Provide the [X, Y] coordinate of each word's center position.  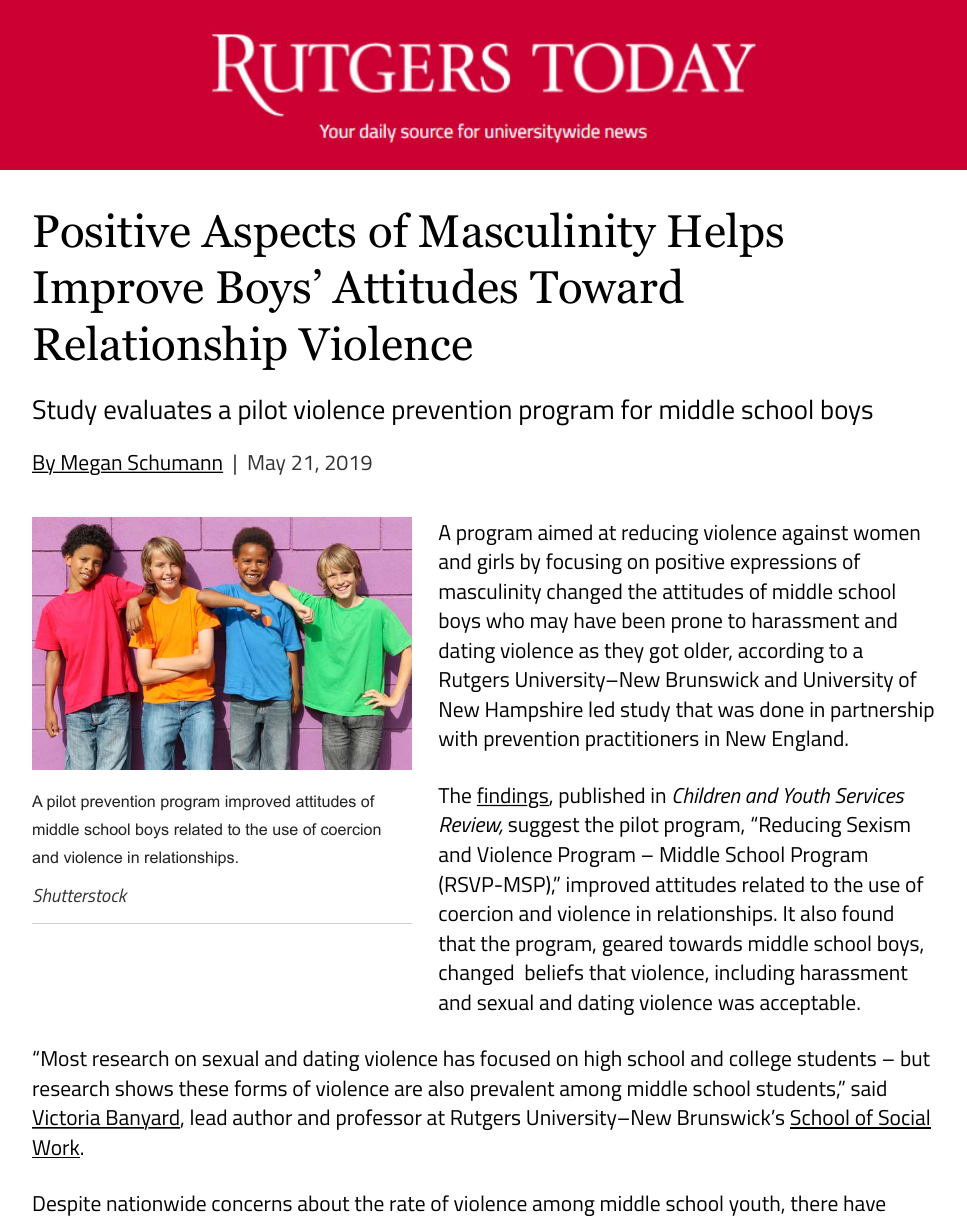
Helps [725, 234]
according [781, 652]
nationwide [156, 1203]
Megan [92, 465]
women [887, 534]
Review [471, 826]
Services [870, 795]
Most [64, 1059]
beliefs [554, 972]
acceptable [809, 1004]
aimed [565, 532]
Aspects [278, 236]
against [815, 535]
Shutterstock [80, 895]
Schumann [174, 463]
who [505, 620]
